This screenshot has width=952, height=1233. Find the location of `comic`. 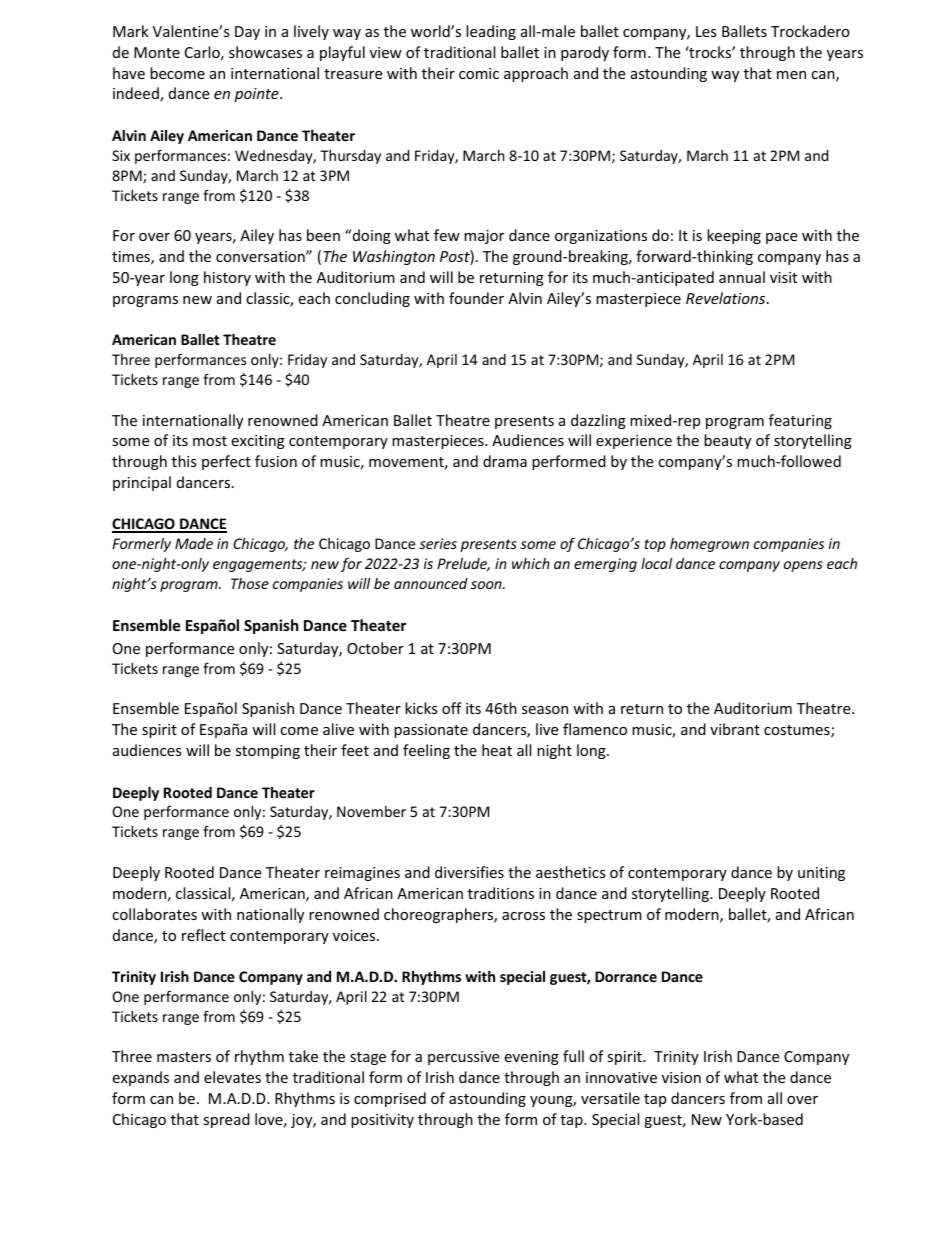

comic is located at coordinates (479, 73).
